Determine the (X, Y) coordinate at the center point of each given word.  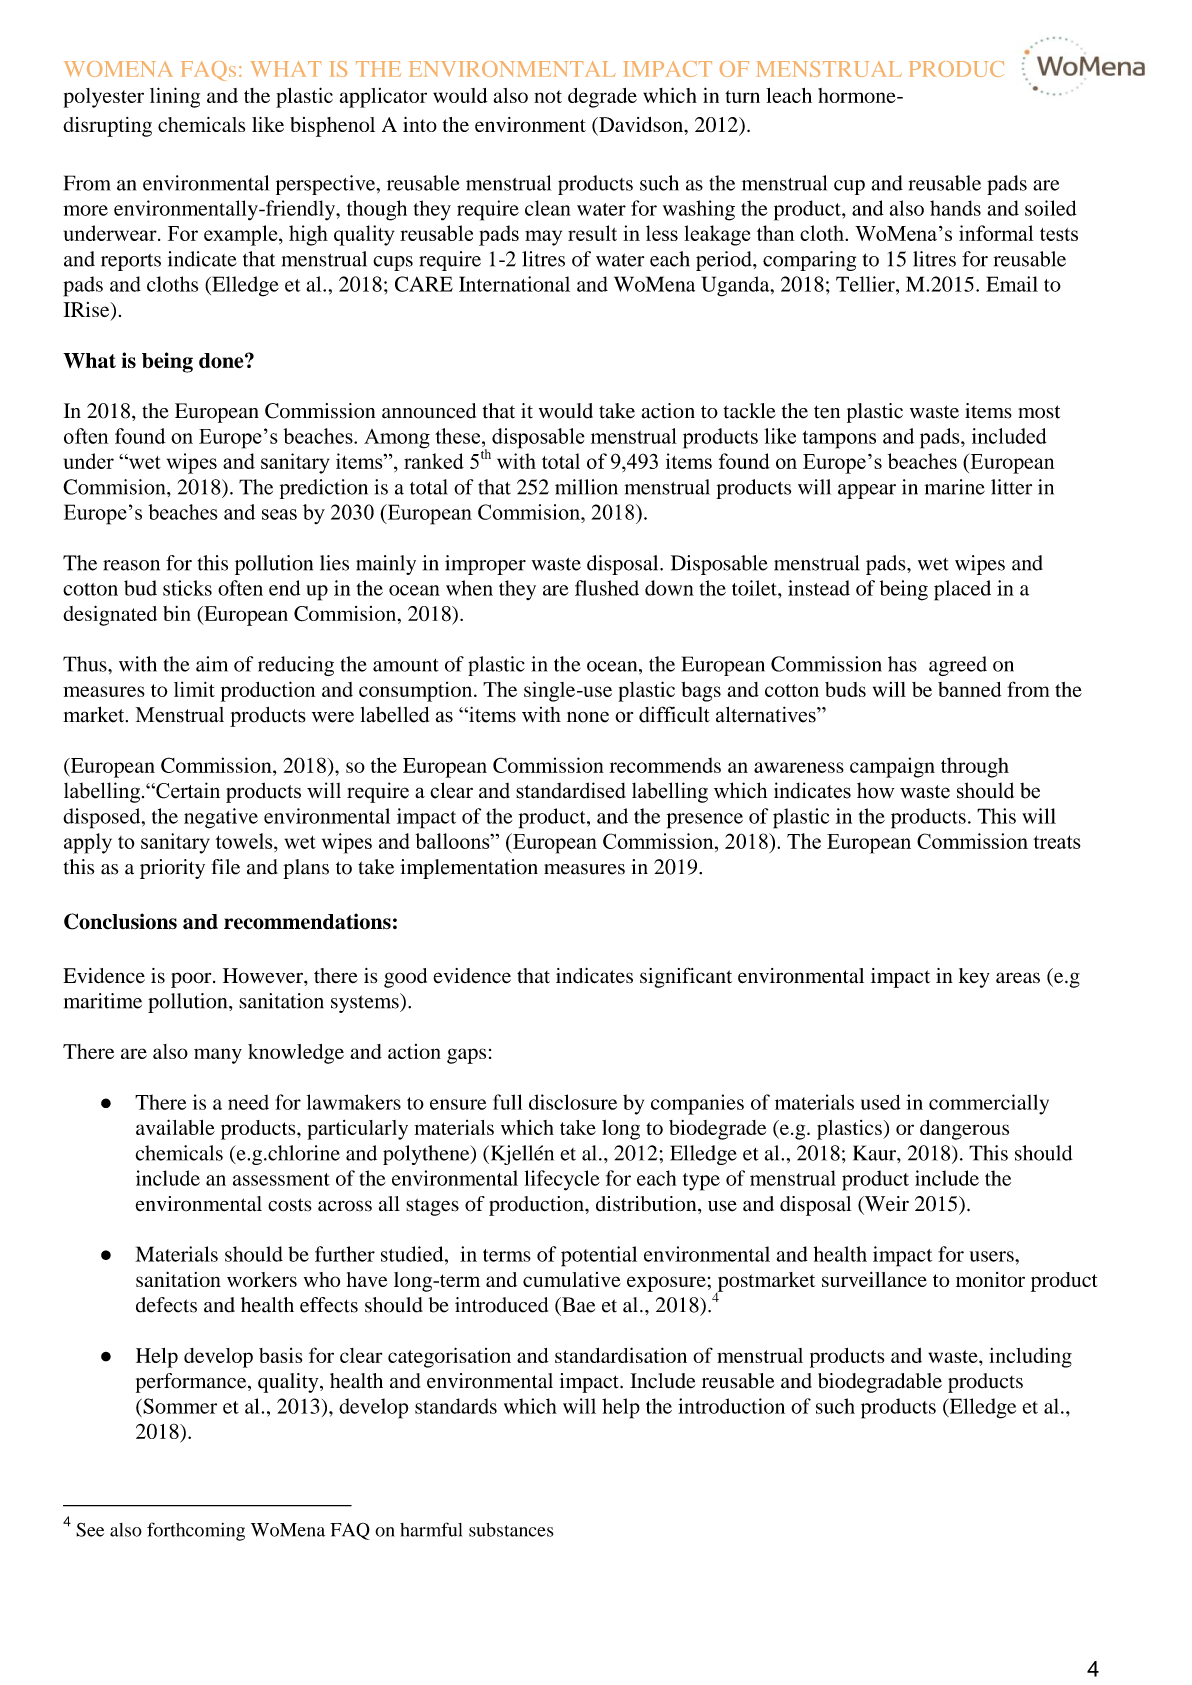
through (975, 768)
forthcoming (196, 1531)
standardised (571, 790)
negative (221, 818)
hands (955, 208)
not (548, 96)
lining (175, 97)
